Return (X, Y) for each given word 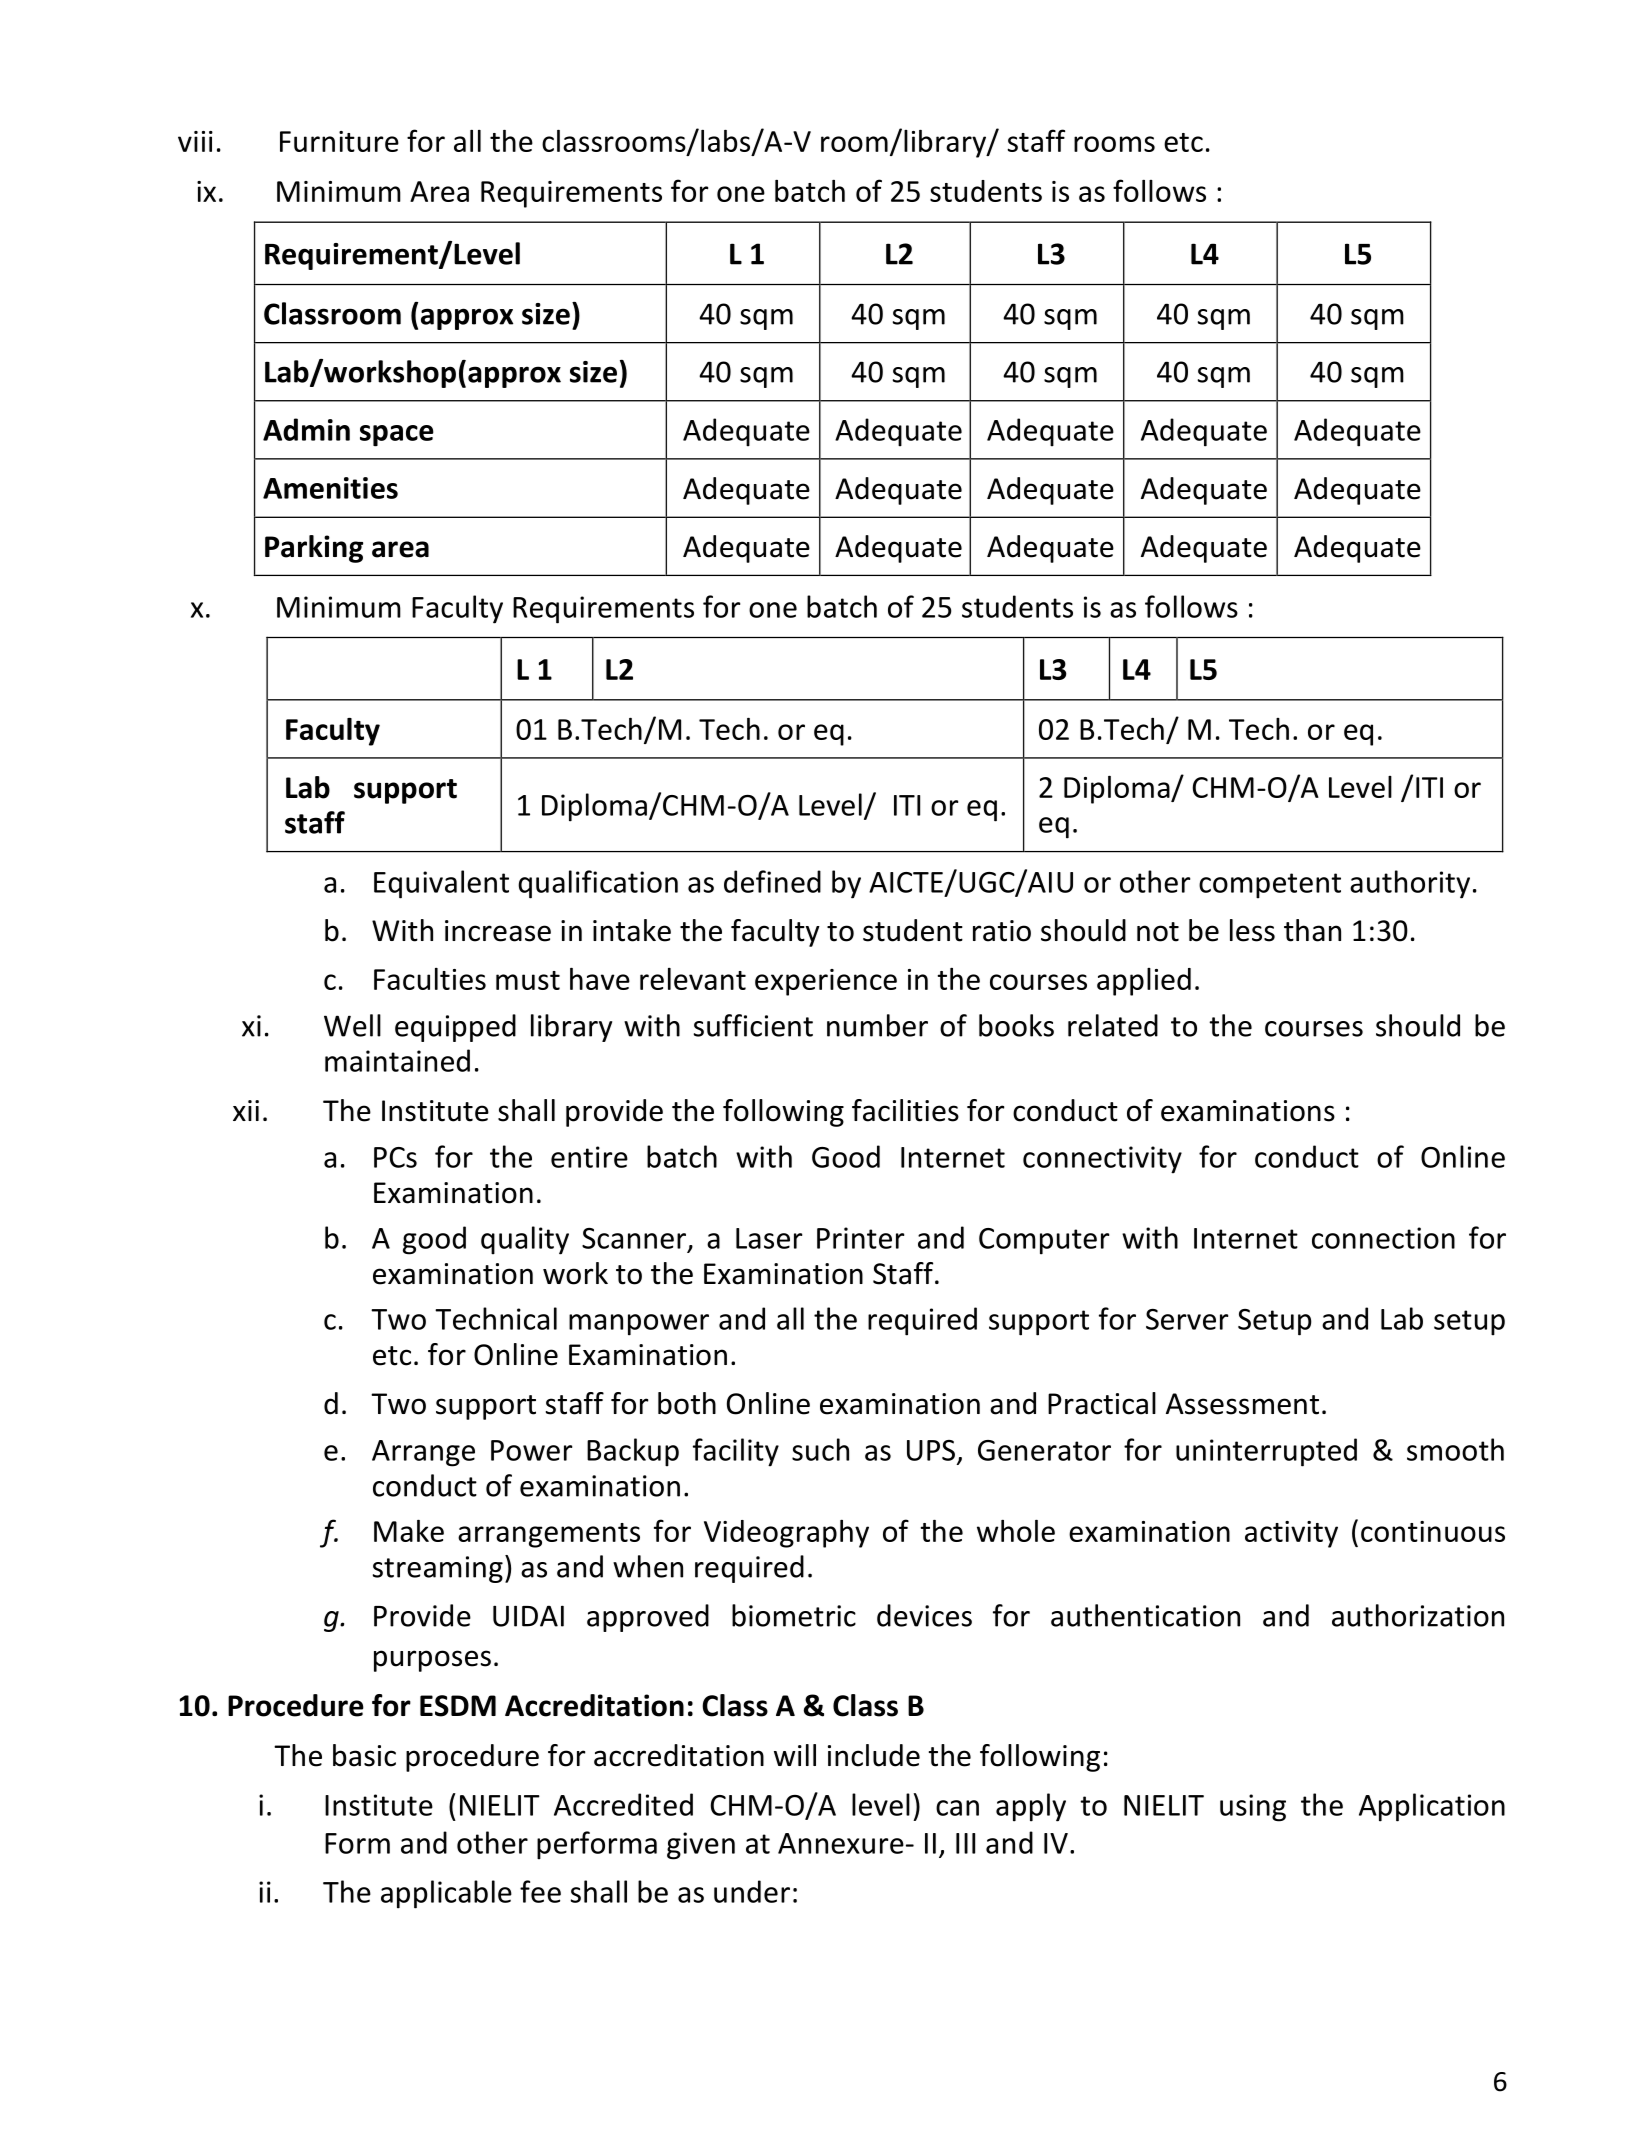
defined (772, 881)
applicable (446, 1894)
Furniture (339, 141)
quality (525, 1240)
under (752, 1891)
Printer (860, 1238)
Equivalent (441, 884)
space (397, 436)
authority (1410, 884)
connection (1383, 1238)
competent (1270, 886)
